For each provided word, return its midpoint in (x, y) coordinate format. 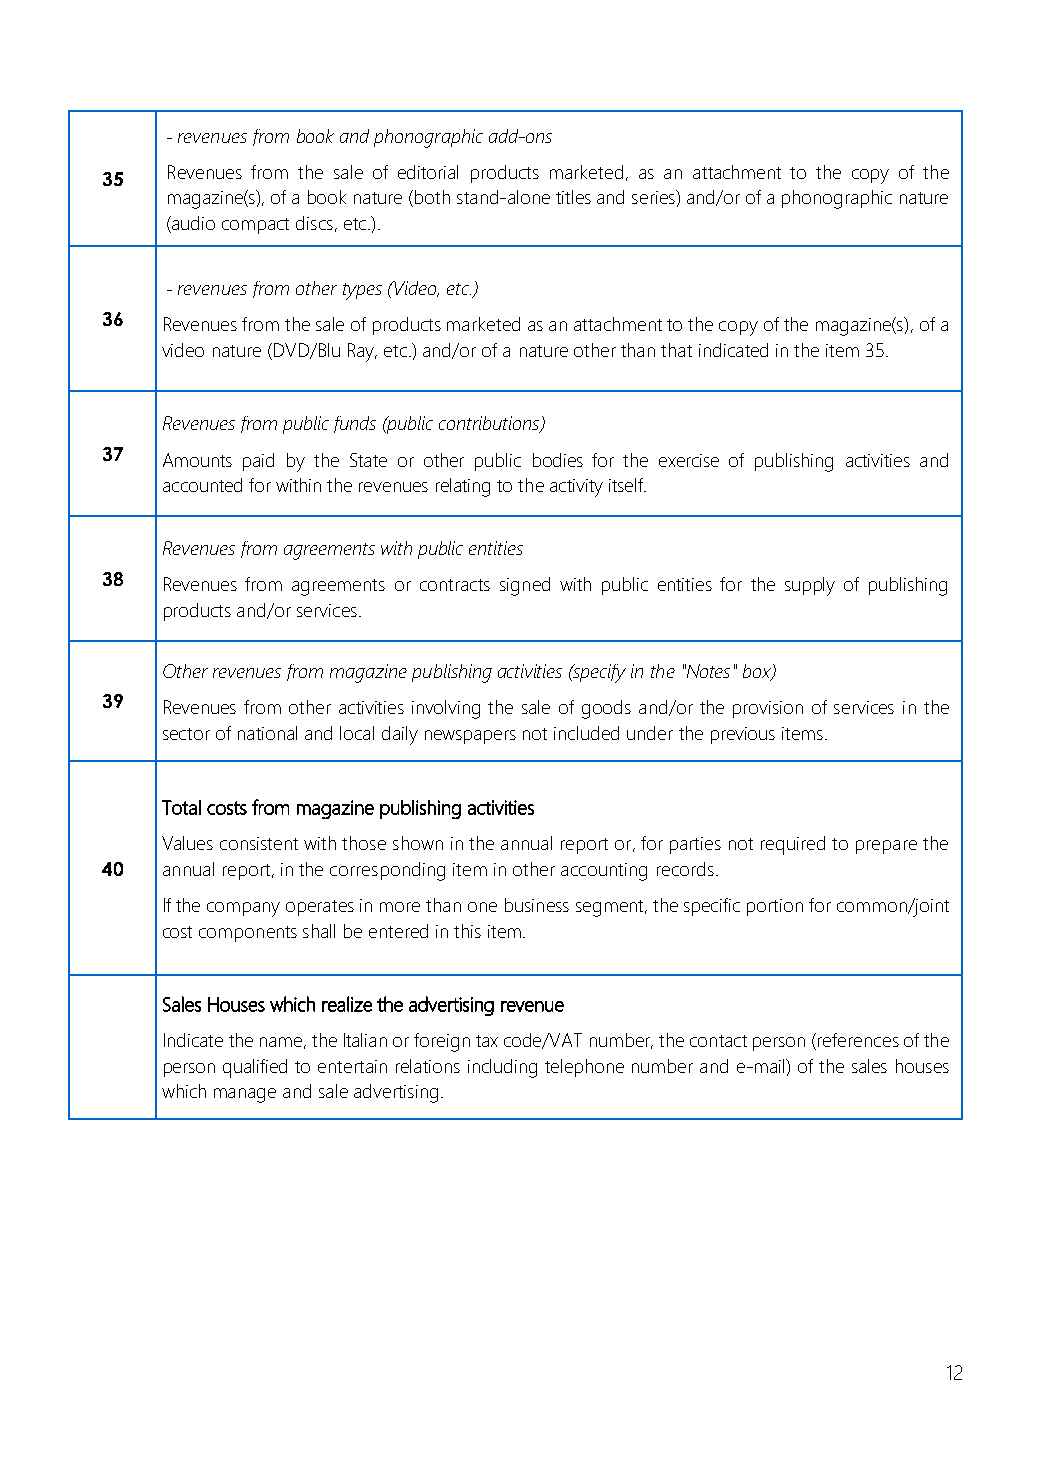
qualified (255, 1068)
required (793, 845)
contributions (490, 424)
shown (418, 843)
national (267, 733)
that (676, 350)
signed (525, 586)
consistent (259, 843)
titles (573, 197)
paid (258, 462)
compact (255, 226)
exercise (689, 460)
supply (810, 586)
